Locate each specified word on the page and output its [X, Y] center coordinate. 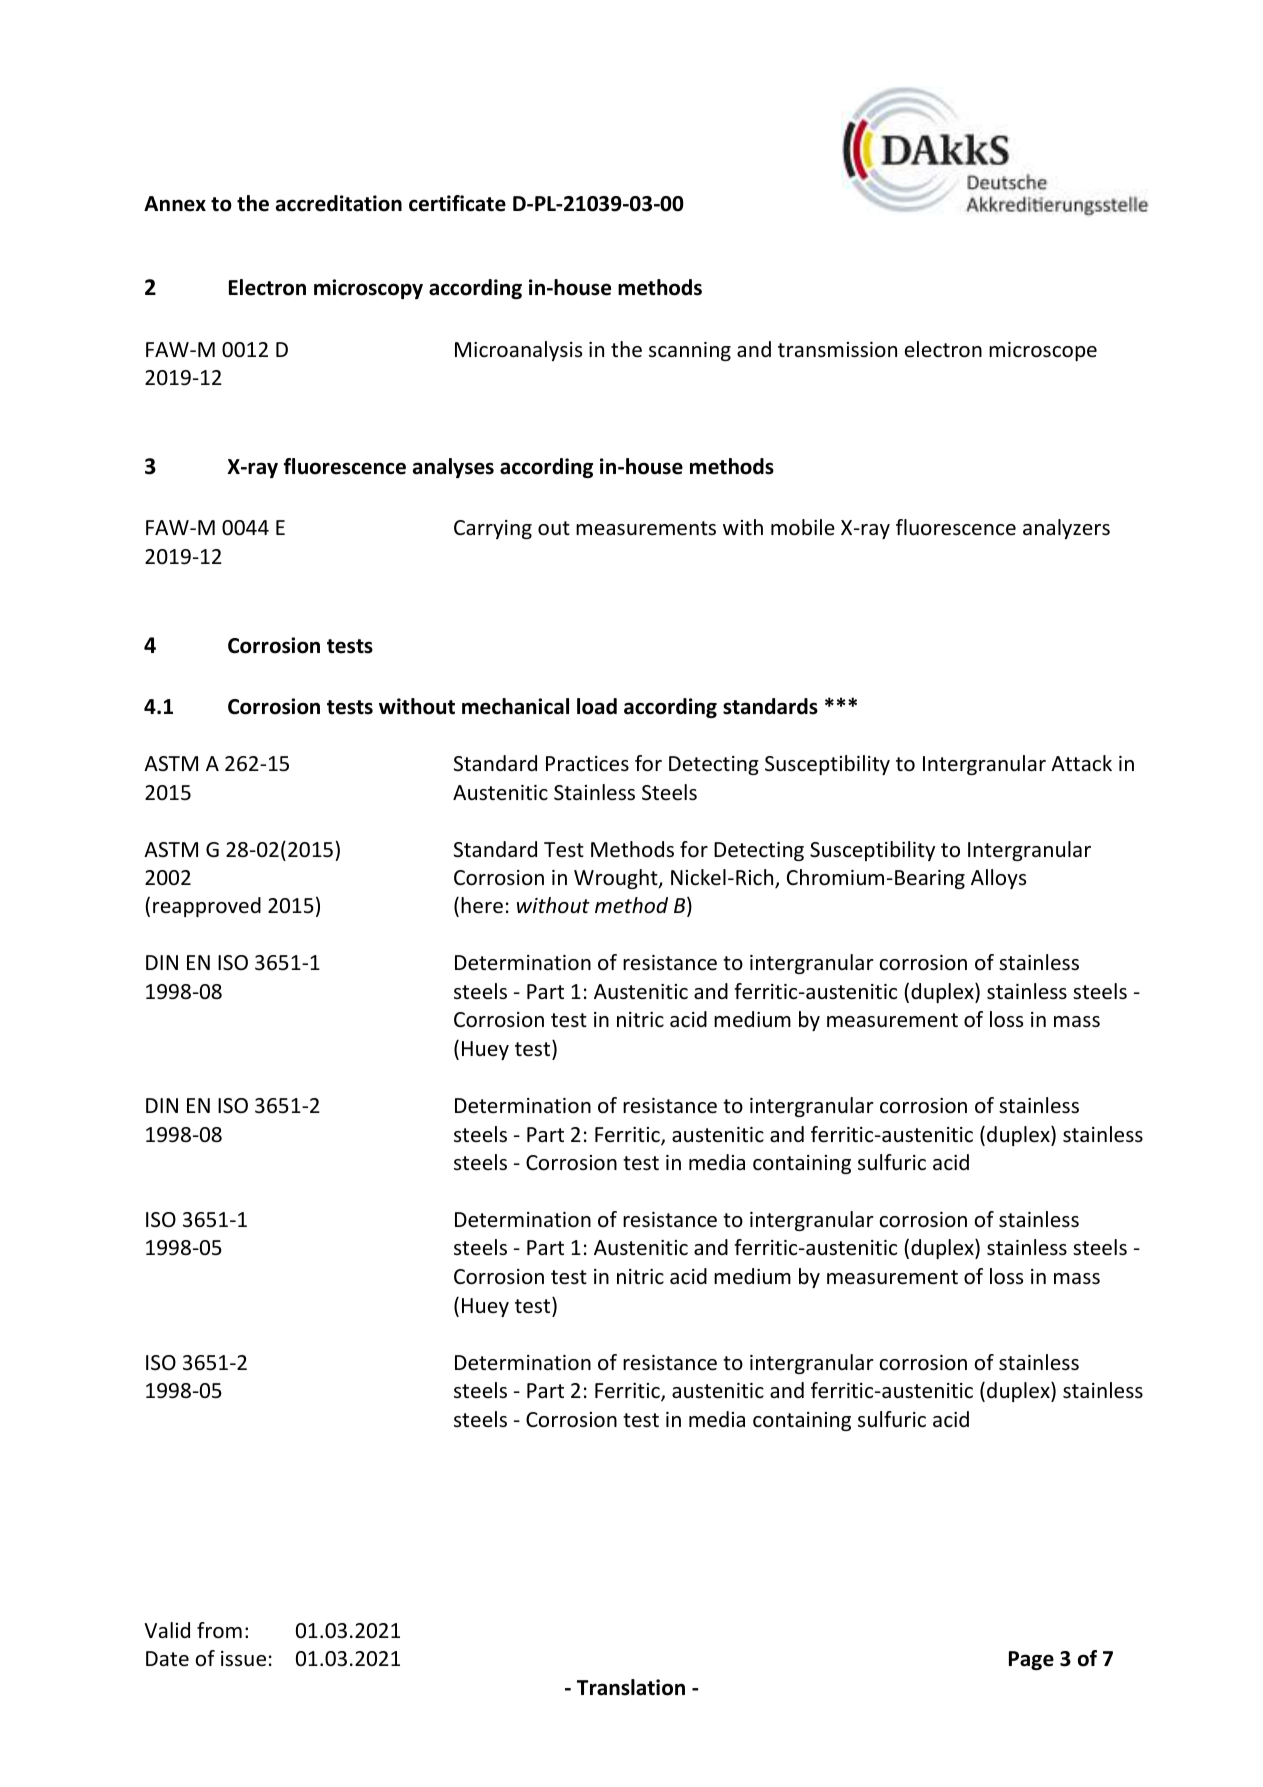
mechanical [515, 706]
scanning [690, 351]
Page [1031, 1660]
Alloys [998, 879]
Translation [631, 1687]
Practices [587, 764]
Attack [1081, 763]
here [482, 905]
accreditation [339, 203]
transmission [837, 350]
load [597, 706]
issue [243, 1659]
